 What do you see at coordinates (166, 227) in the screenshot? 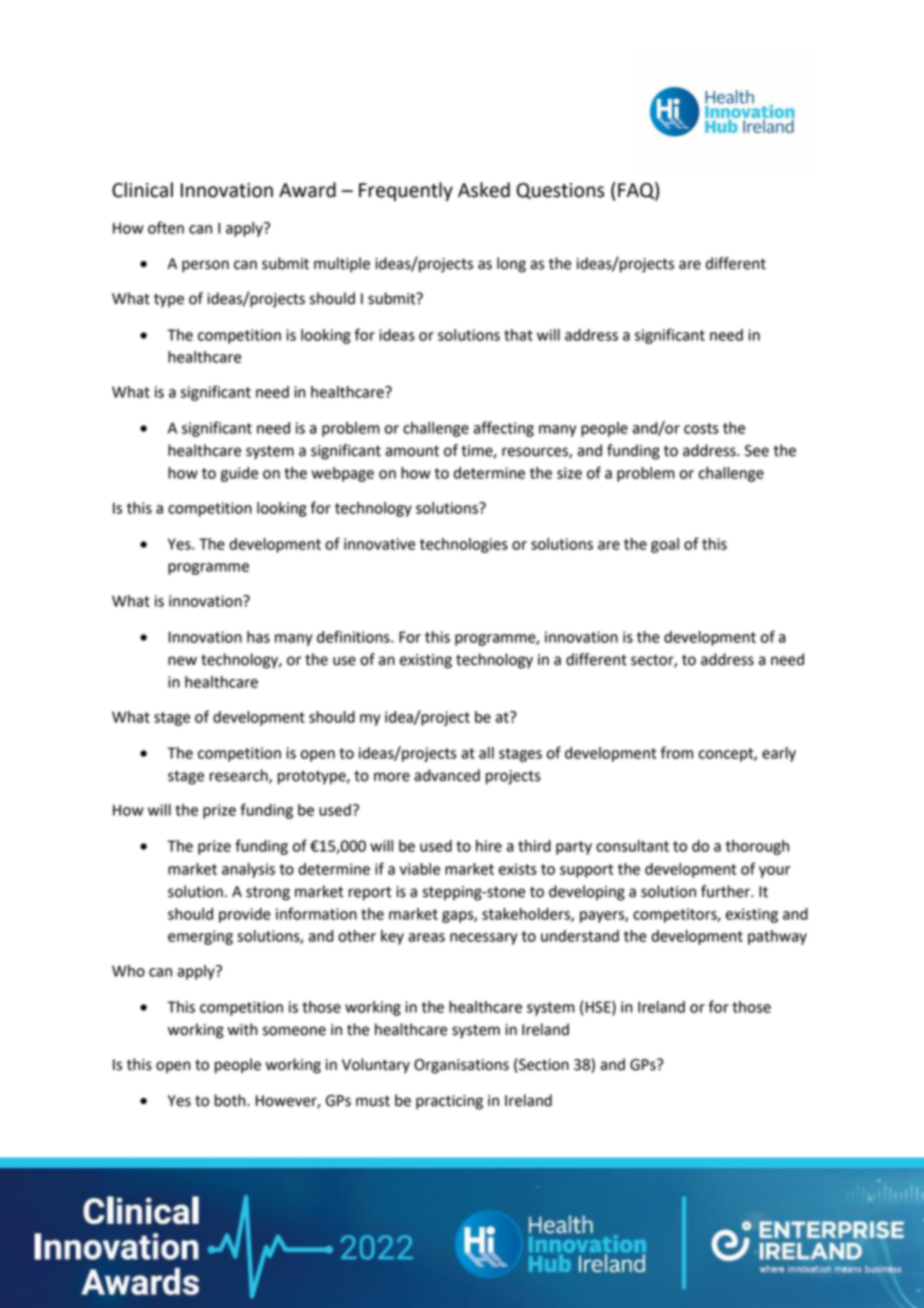
I see `often` at bounding box center [166, 227].
